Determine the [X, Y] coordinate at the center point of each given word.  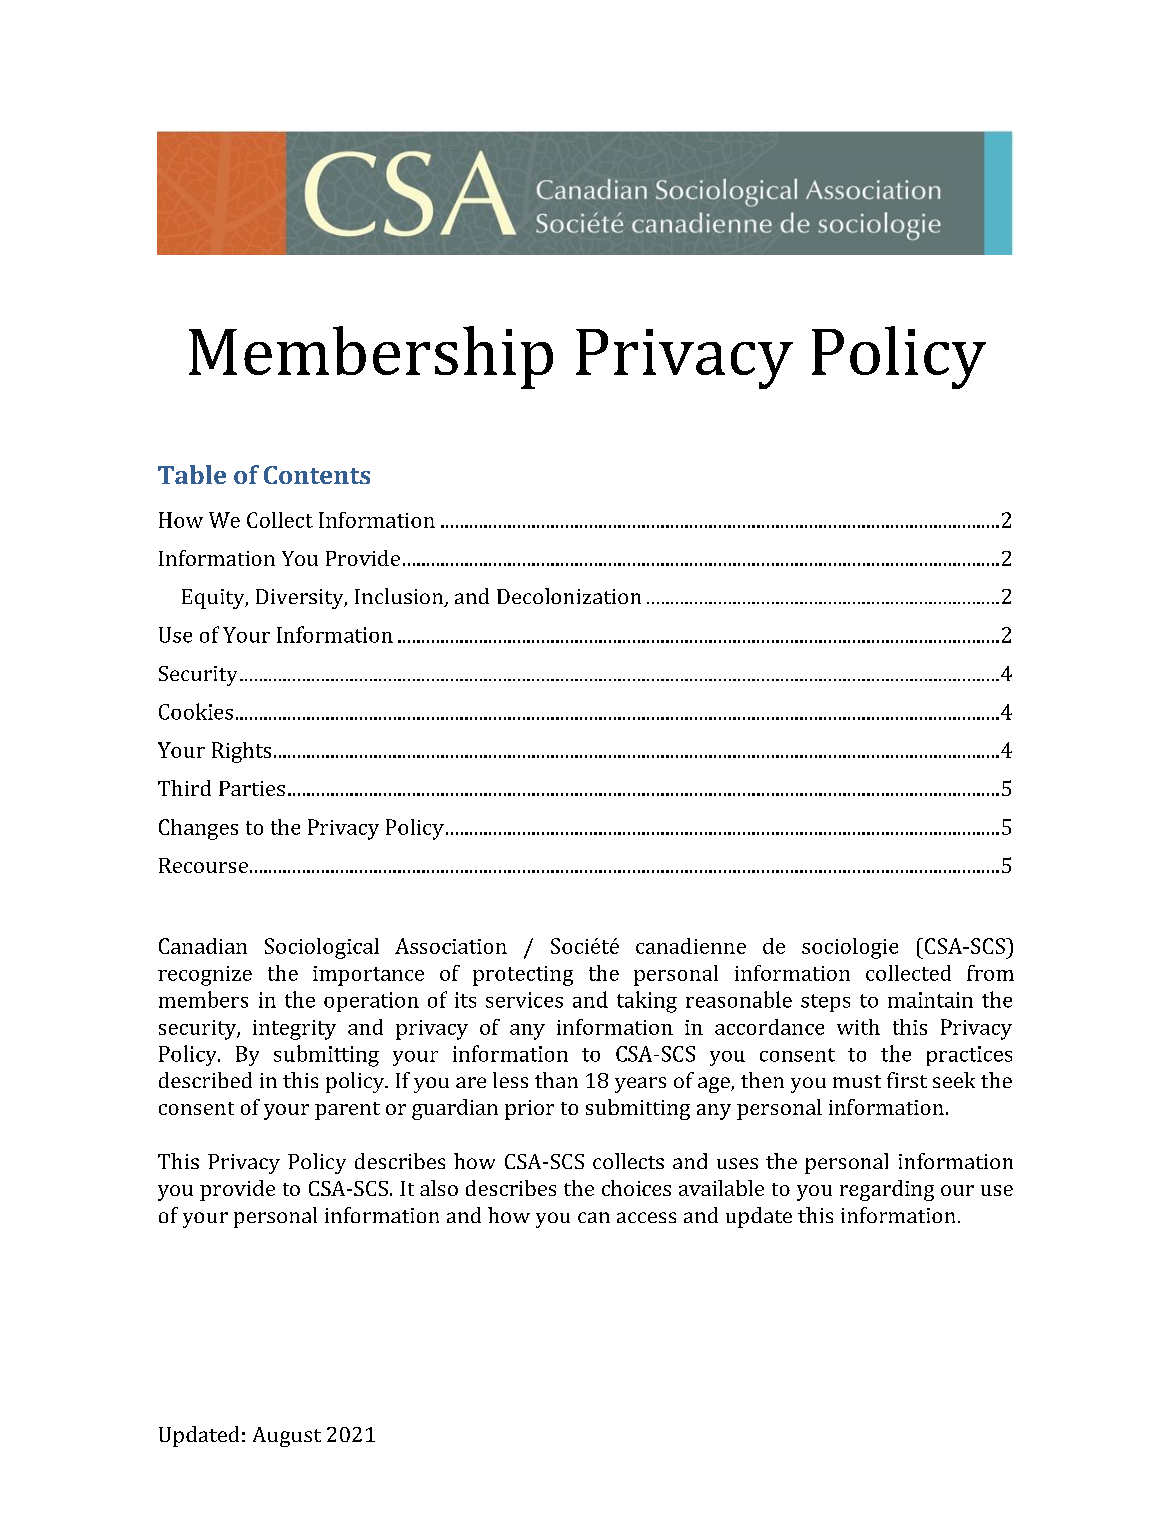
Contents [317, 475]
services [524, 1000]
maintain [930, 1000]
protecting [523, 976]
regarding [887, 1190]
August [287, 1437]
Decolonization [569, 596]
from [990, 973]
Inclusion [400, 597]
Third [184, 788]
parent [347, 1111]
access [646, 1217]
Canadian [203, 946]
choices [636, 1188]
